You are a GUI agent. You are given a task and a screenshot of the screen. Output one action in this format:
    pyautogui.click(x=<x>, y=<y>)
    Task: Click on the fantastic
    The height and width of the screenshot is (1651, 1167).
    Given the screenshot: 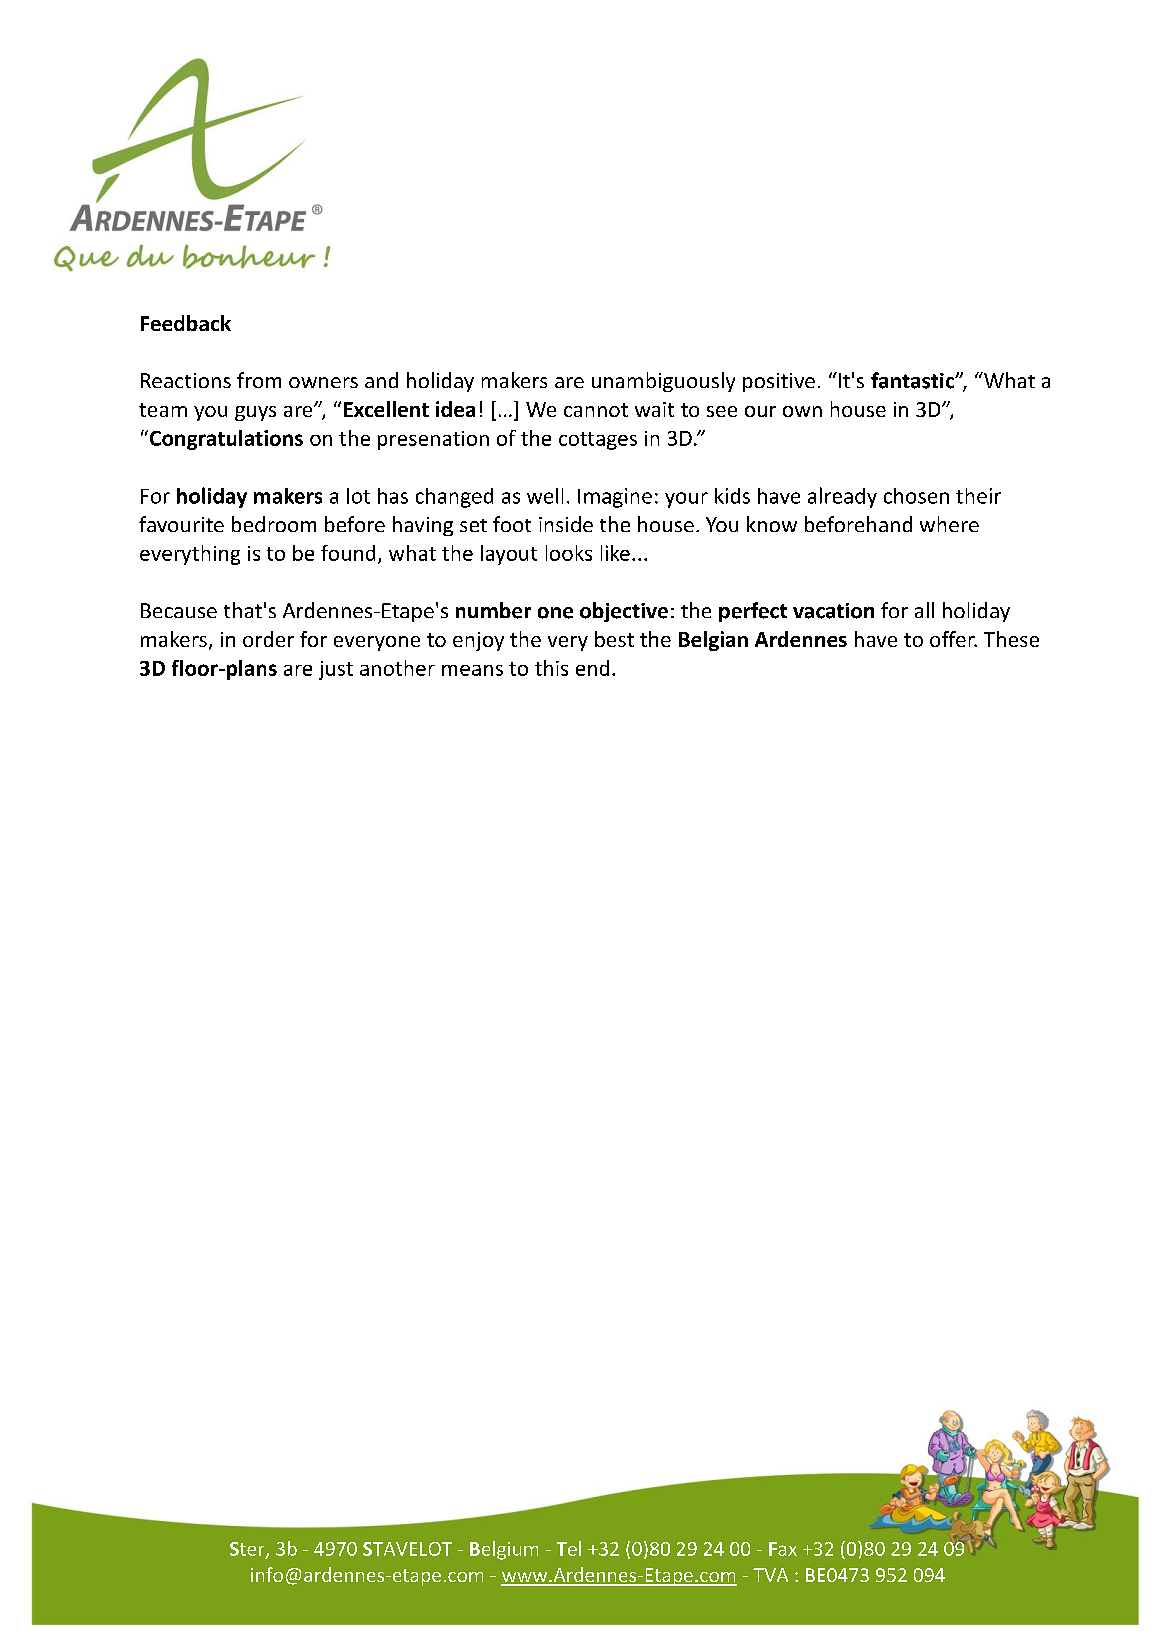 What is the action you would take?
    pyautogui.click(x=914, y=380)
